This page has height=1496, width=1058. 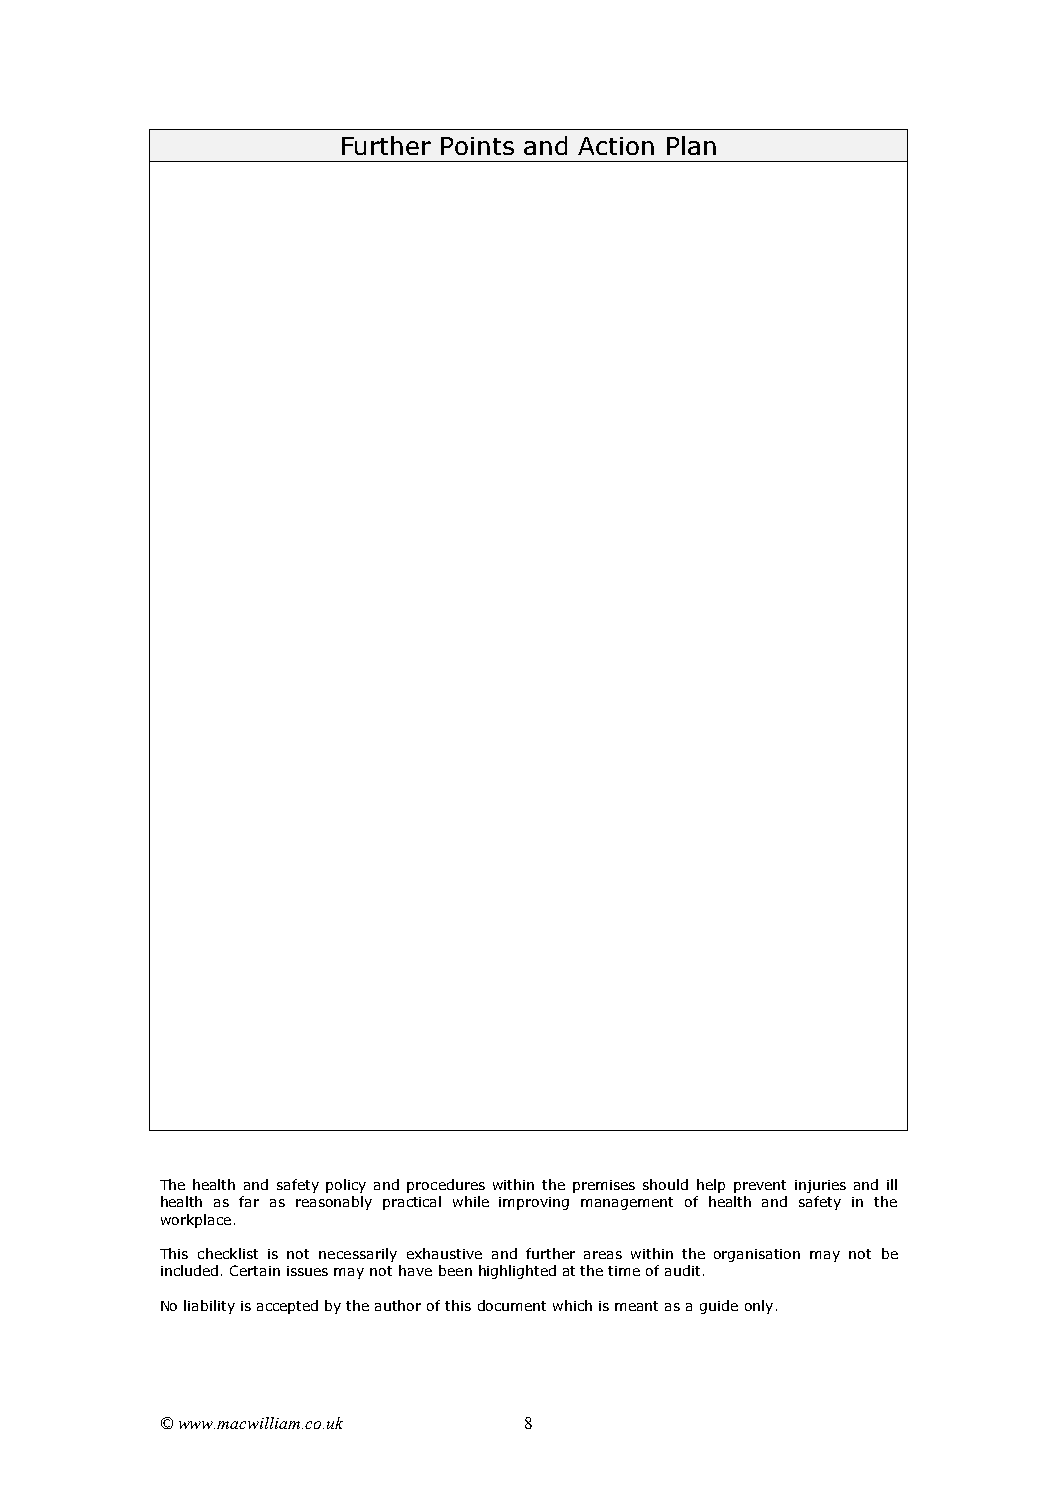 What do you see at coordinates (477, 146) in the page?
I see `Points` at bounding box center [477, 146].
